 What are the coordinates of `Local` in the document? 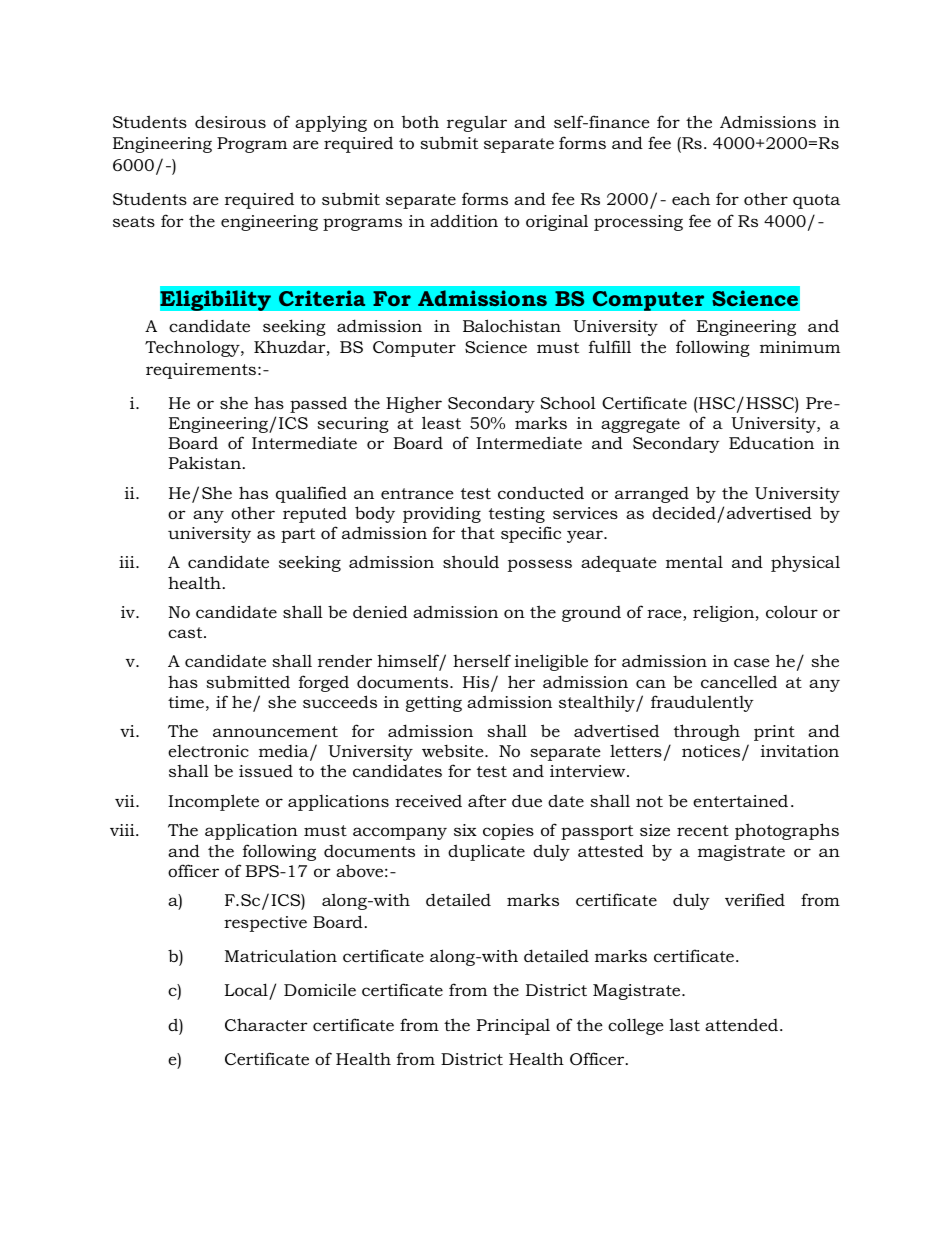 It's located at (246, 989).
